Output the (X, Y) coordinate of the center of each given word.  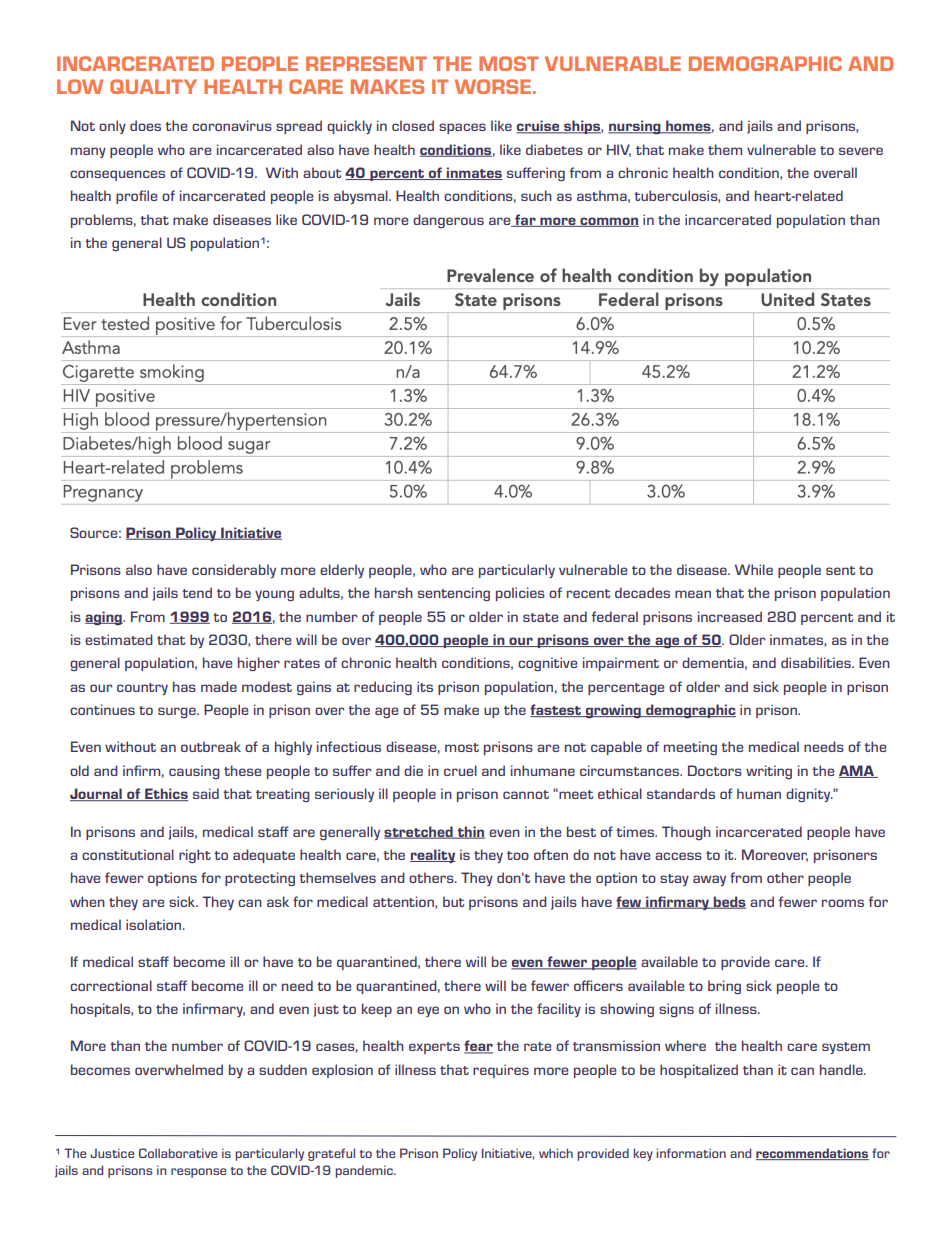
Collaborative (178, 1153)
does (145, 125)
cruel (460, 770)
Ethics (166, 794)
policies (520, 594)
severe (861, 151)
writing (769, 772)
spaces (462, 128)
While (754, 569)
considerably (234, 571)
